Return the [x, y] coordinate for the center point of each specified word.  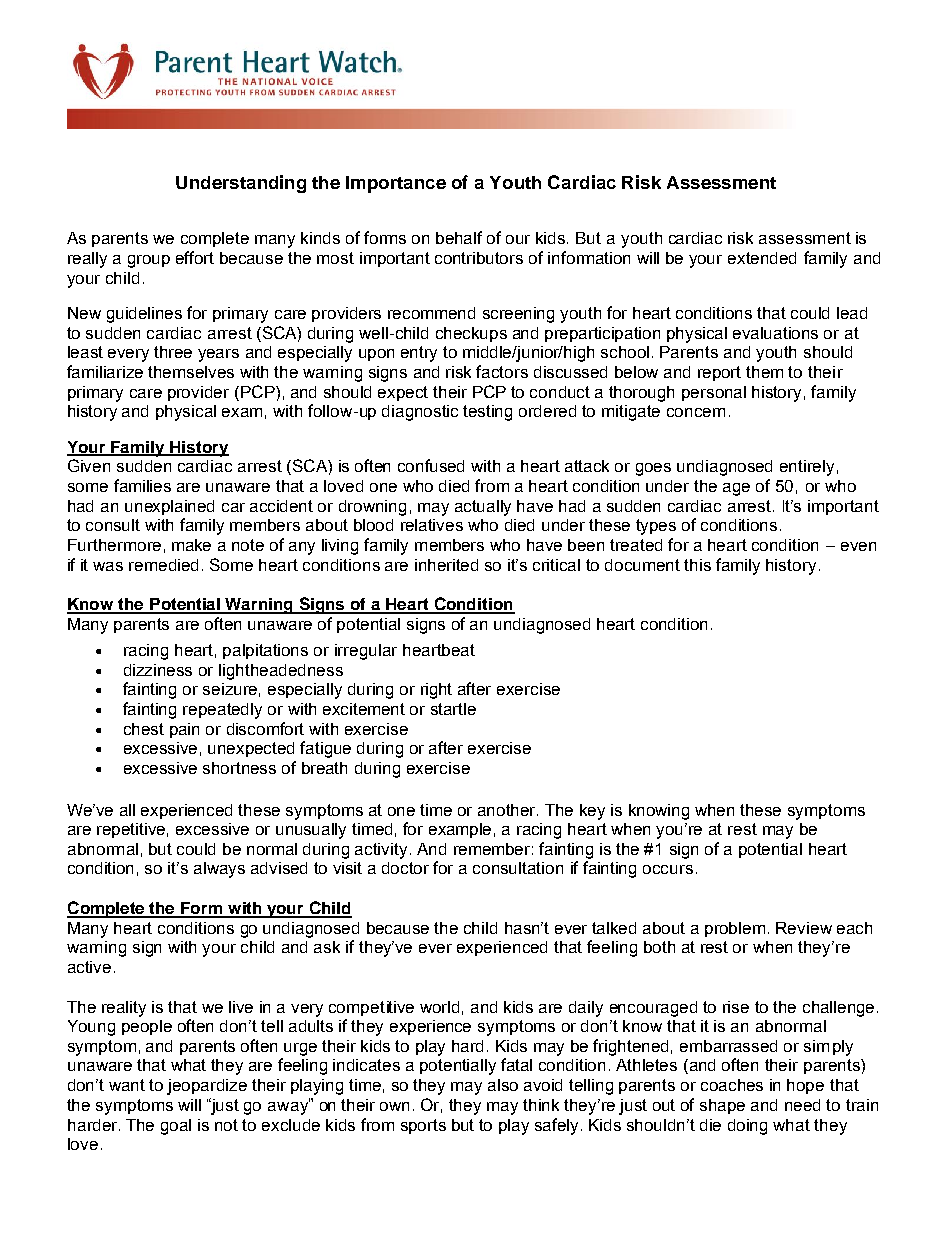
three [173, 352]
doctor [405, 868]
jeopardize [207, 1087]
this [697, 565]
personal [714, 393]
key [592, 812]
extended [762, 258]
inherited [446, 565]
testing [487, 413]
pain [184, 730]
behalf [459, 237]
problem [735, 929]
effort [195, 257]
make [191, 545]
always [219, 870]
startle [453, 709]
